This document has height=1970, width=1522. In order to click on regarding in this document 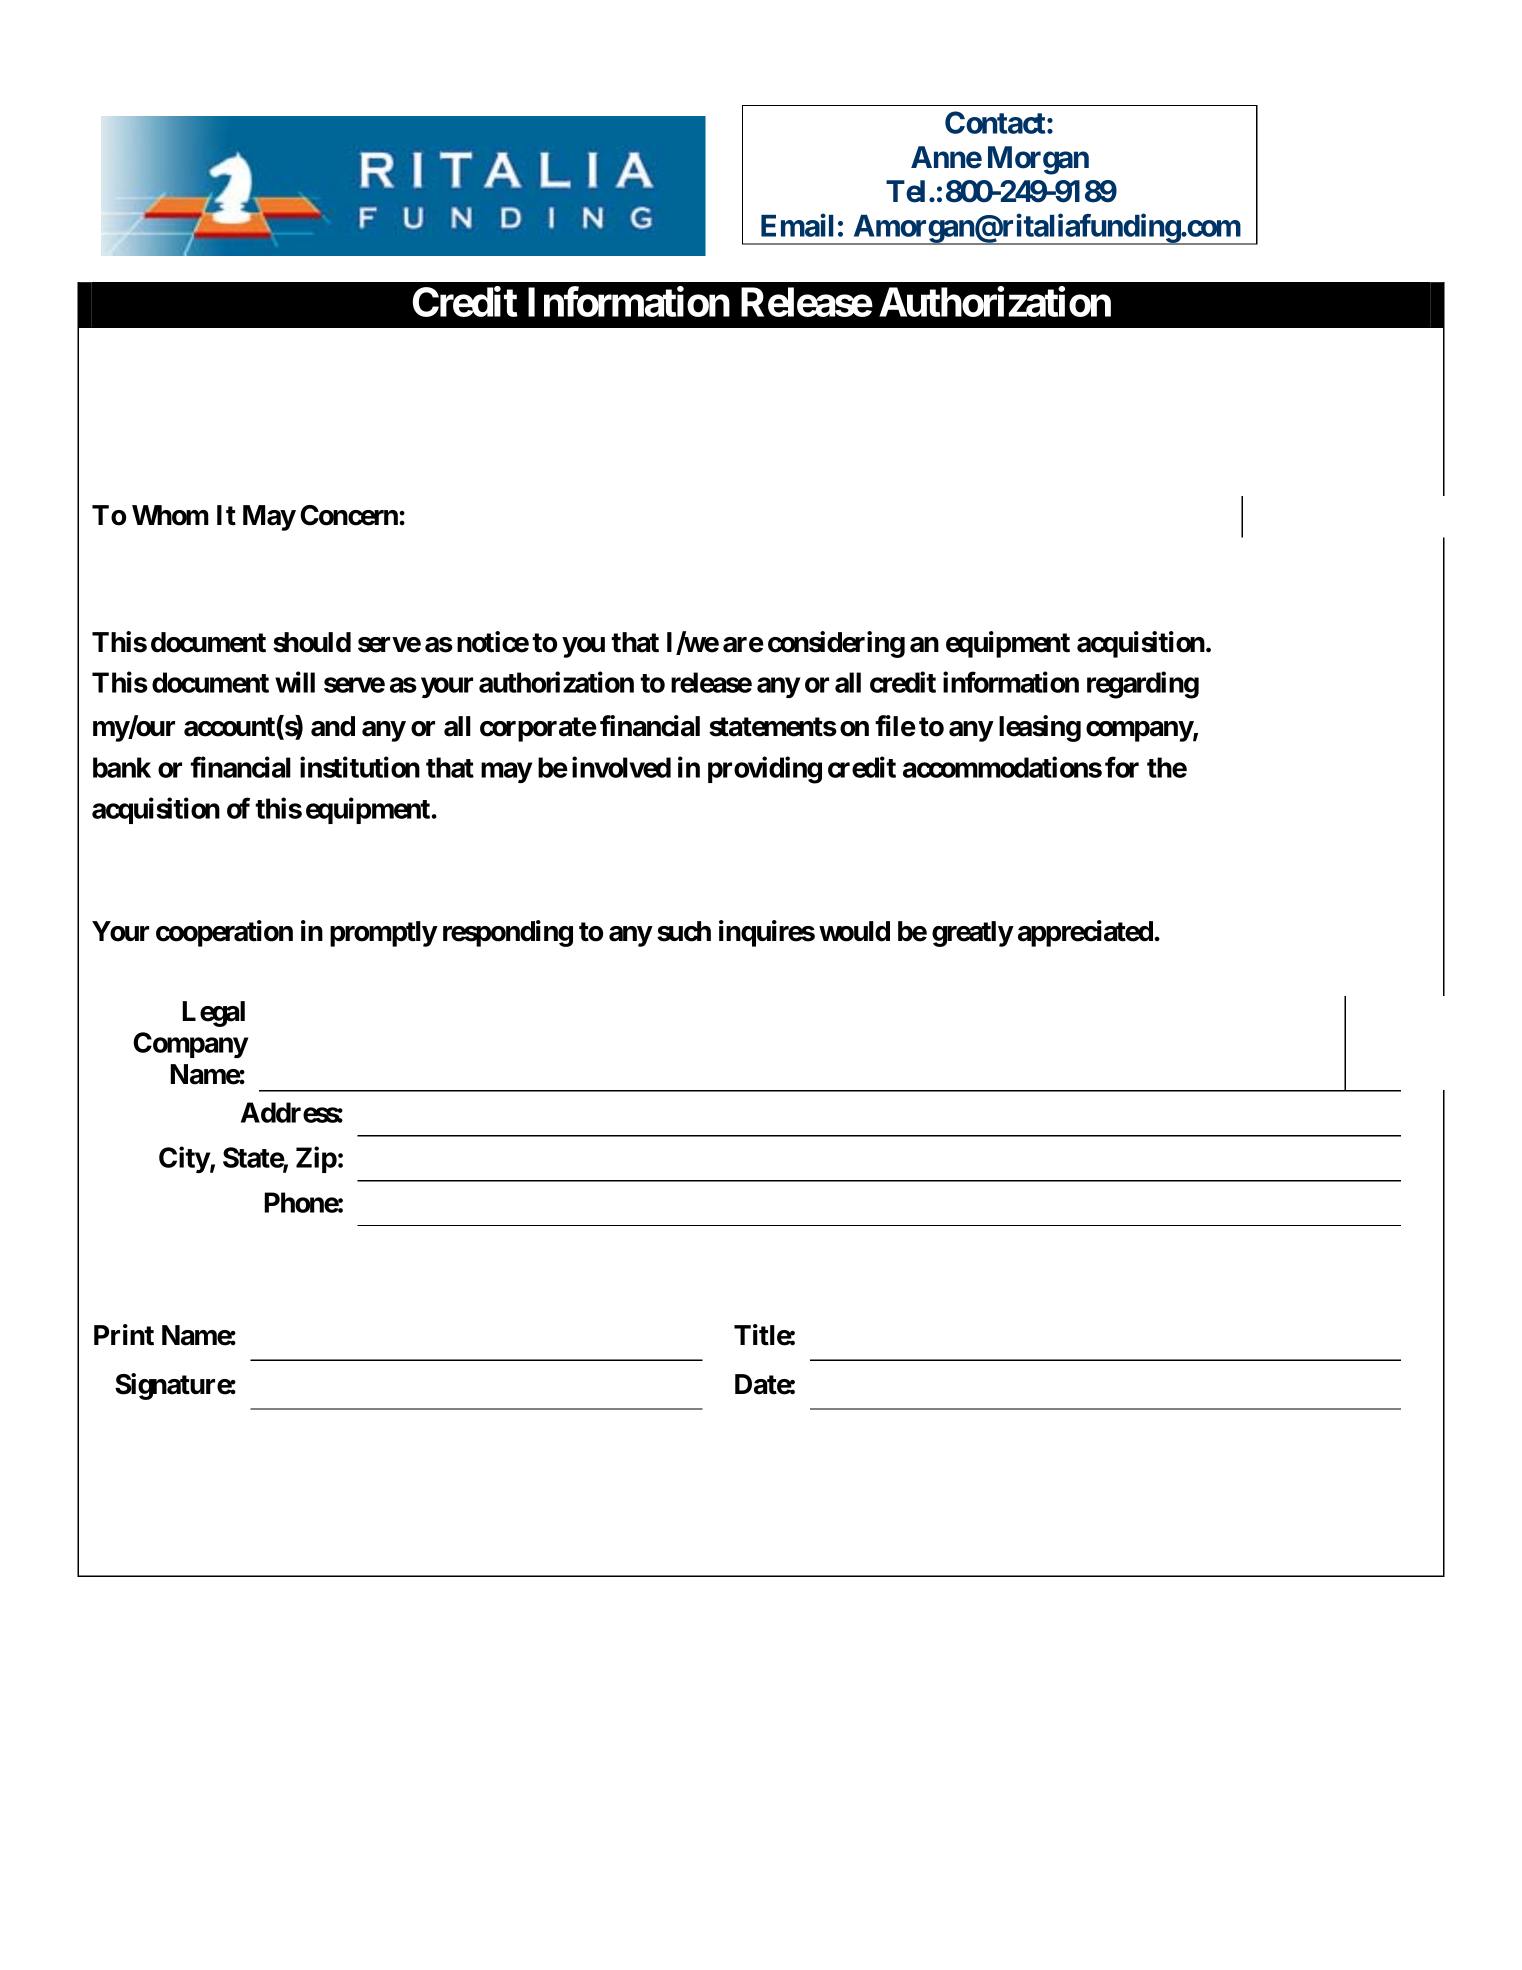, I will do `click(1143, 685)`.
